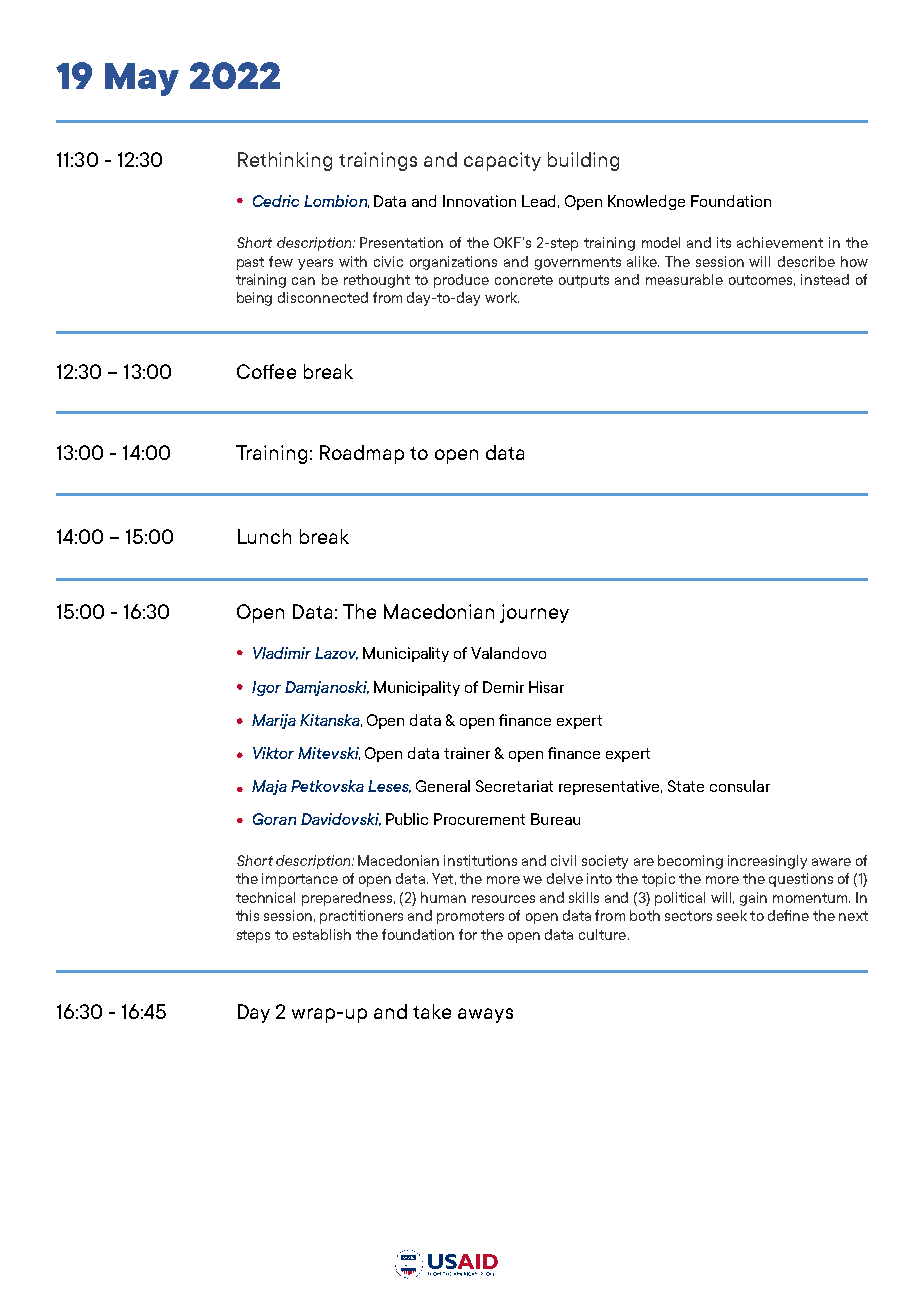  I want to click on work, so click(502, 297).
